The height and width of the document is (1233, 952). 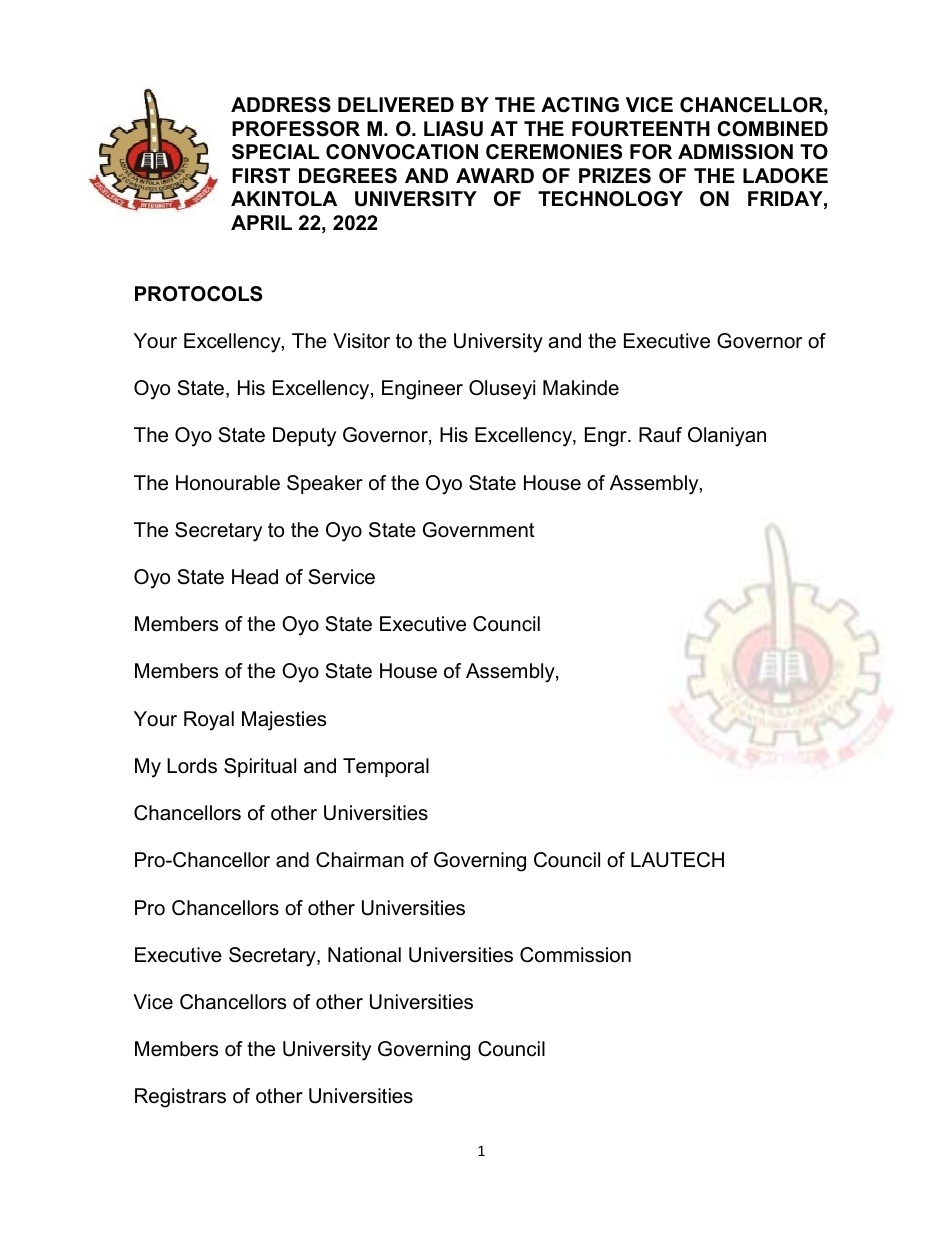 I want to click on AWARD, so click(x=495, y=175).
